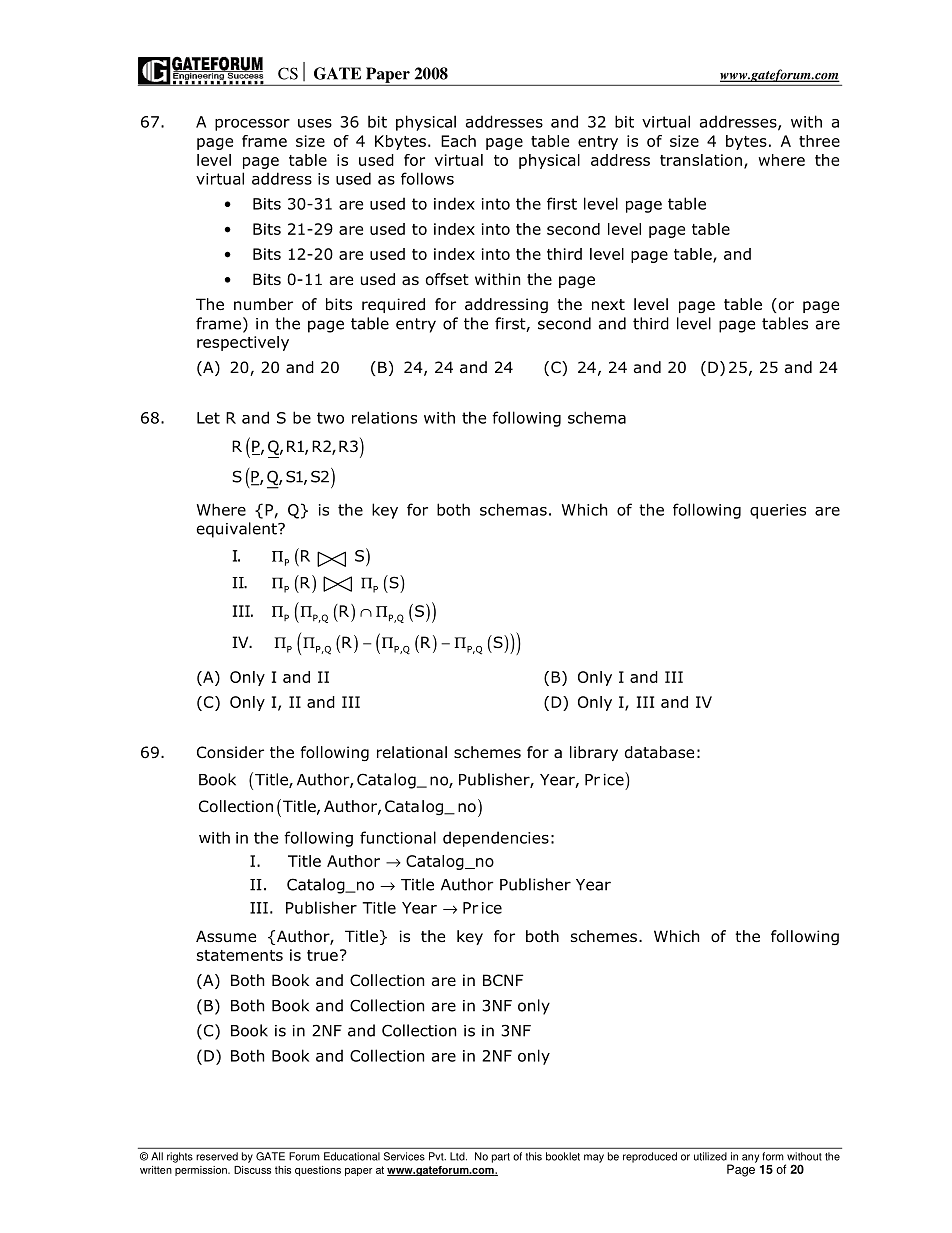  Describe the element at coordinates (701, 160) in the screenshot. I see `translation` at that location.
